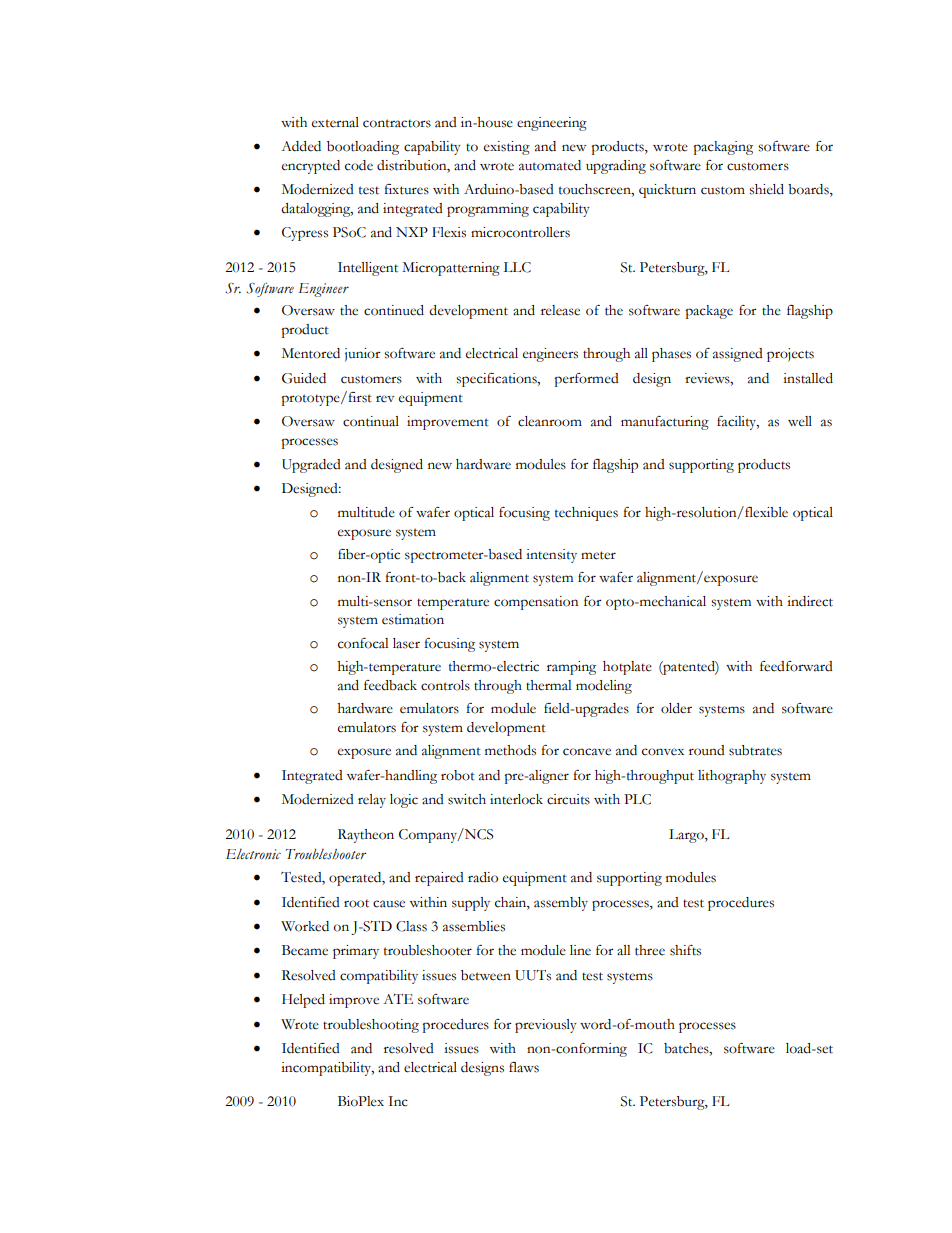  I want to click on cleanroom, so click(550, 421).
